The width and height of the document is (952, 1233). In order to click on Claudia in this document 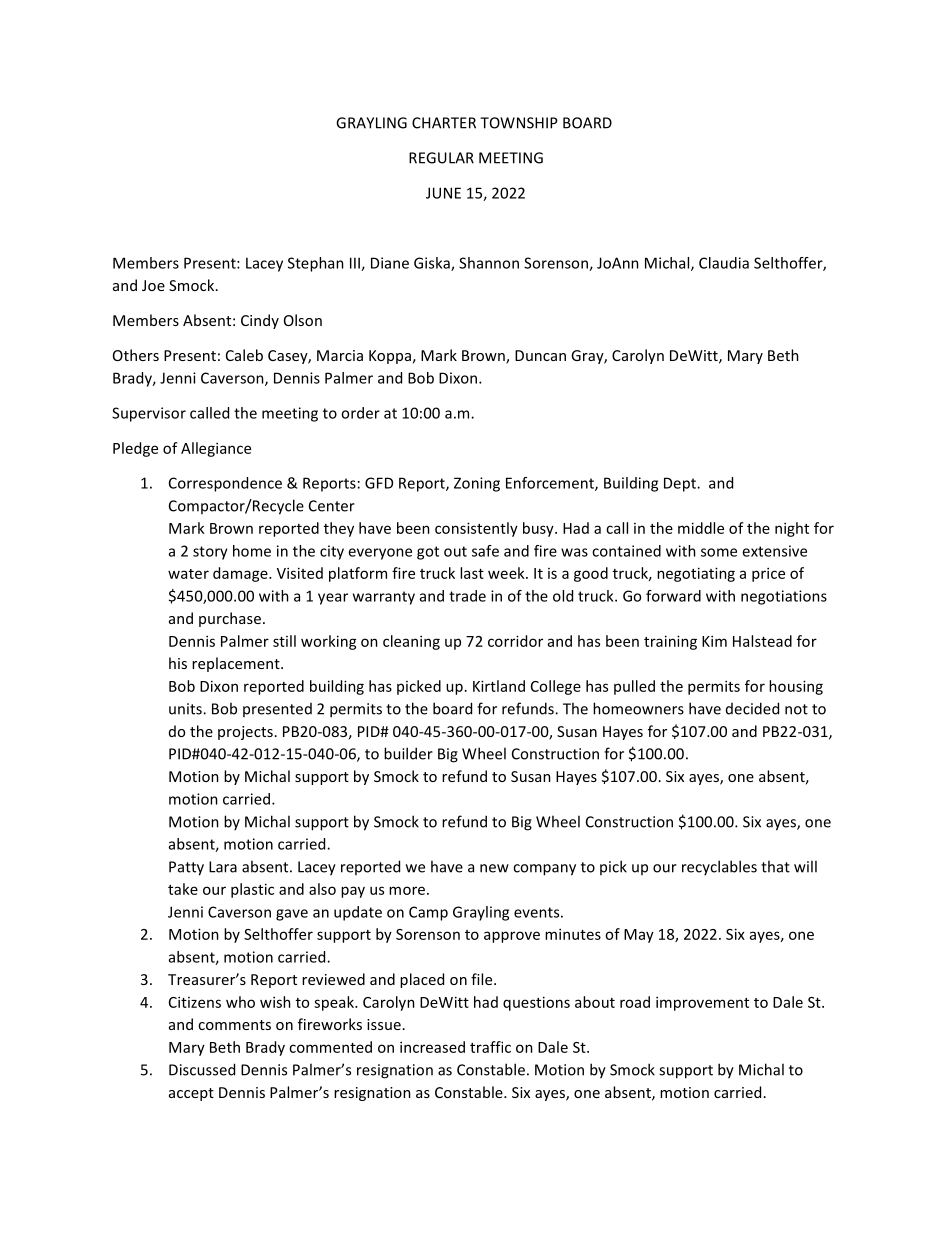, I will do `click(724, 263)`.
